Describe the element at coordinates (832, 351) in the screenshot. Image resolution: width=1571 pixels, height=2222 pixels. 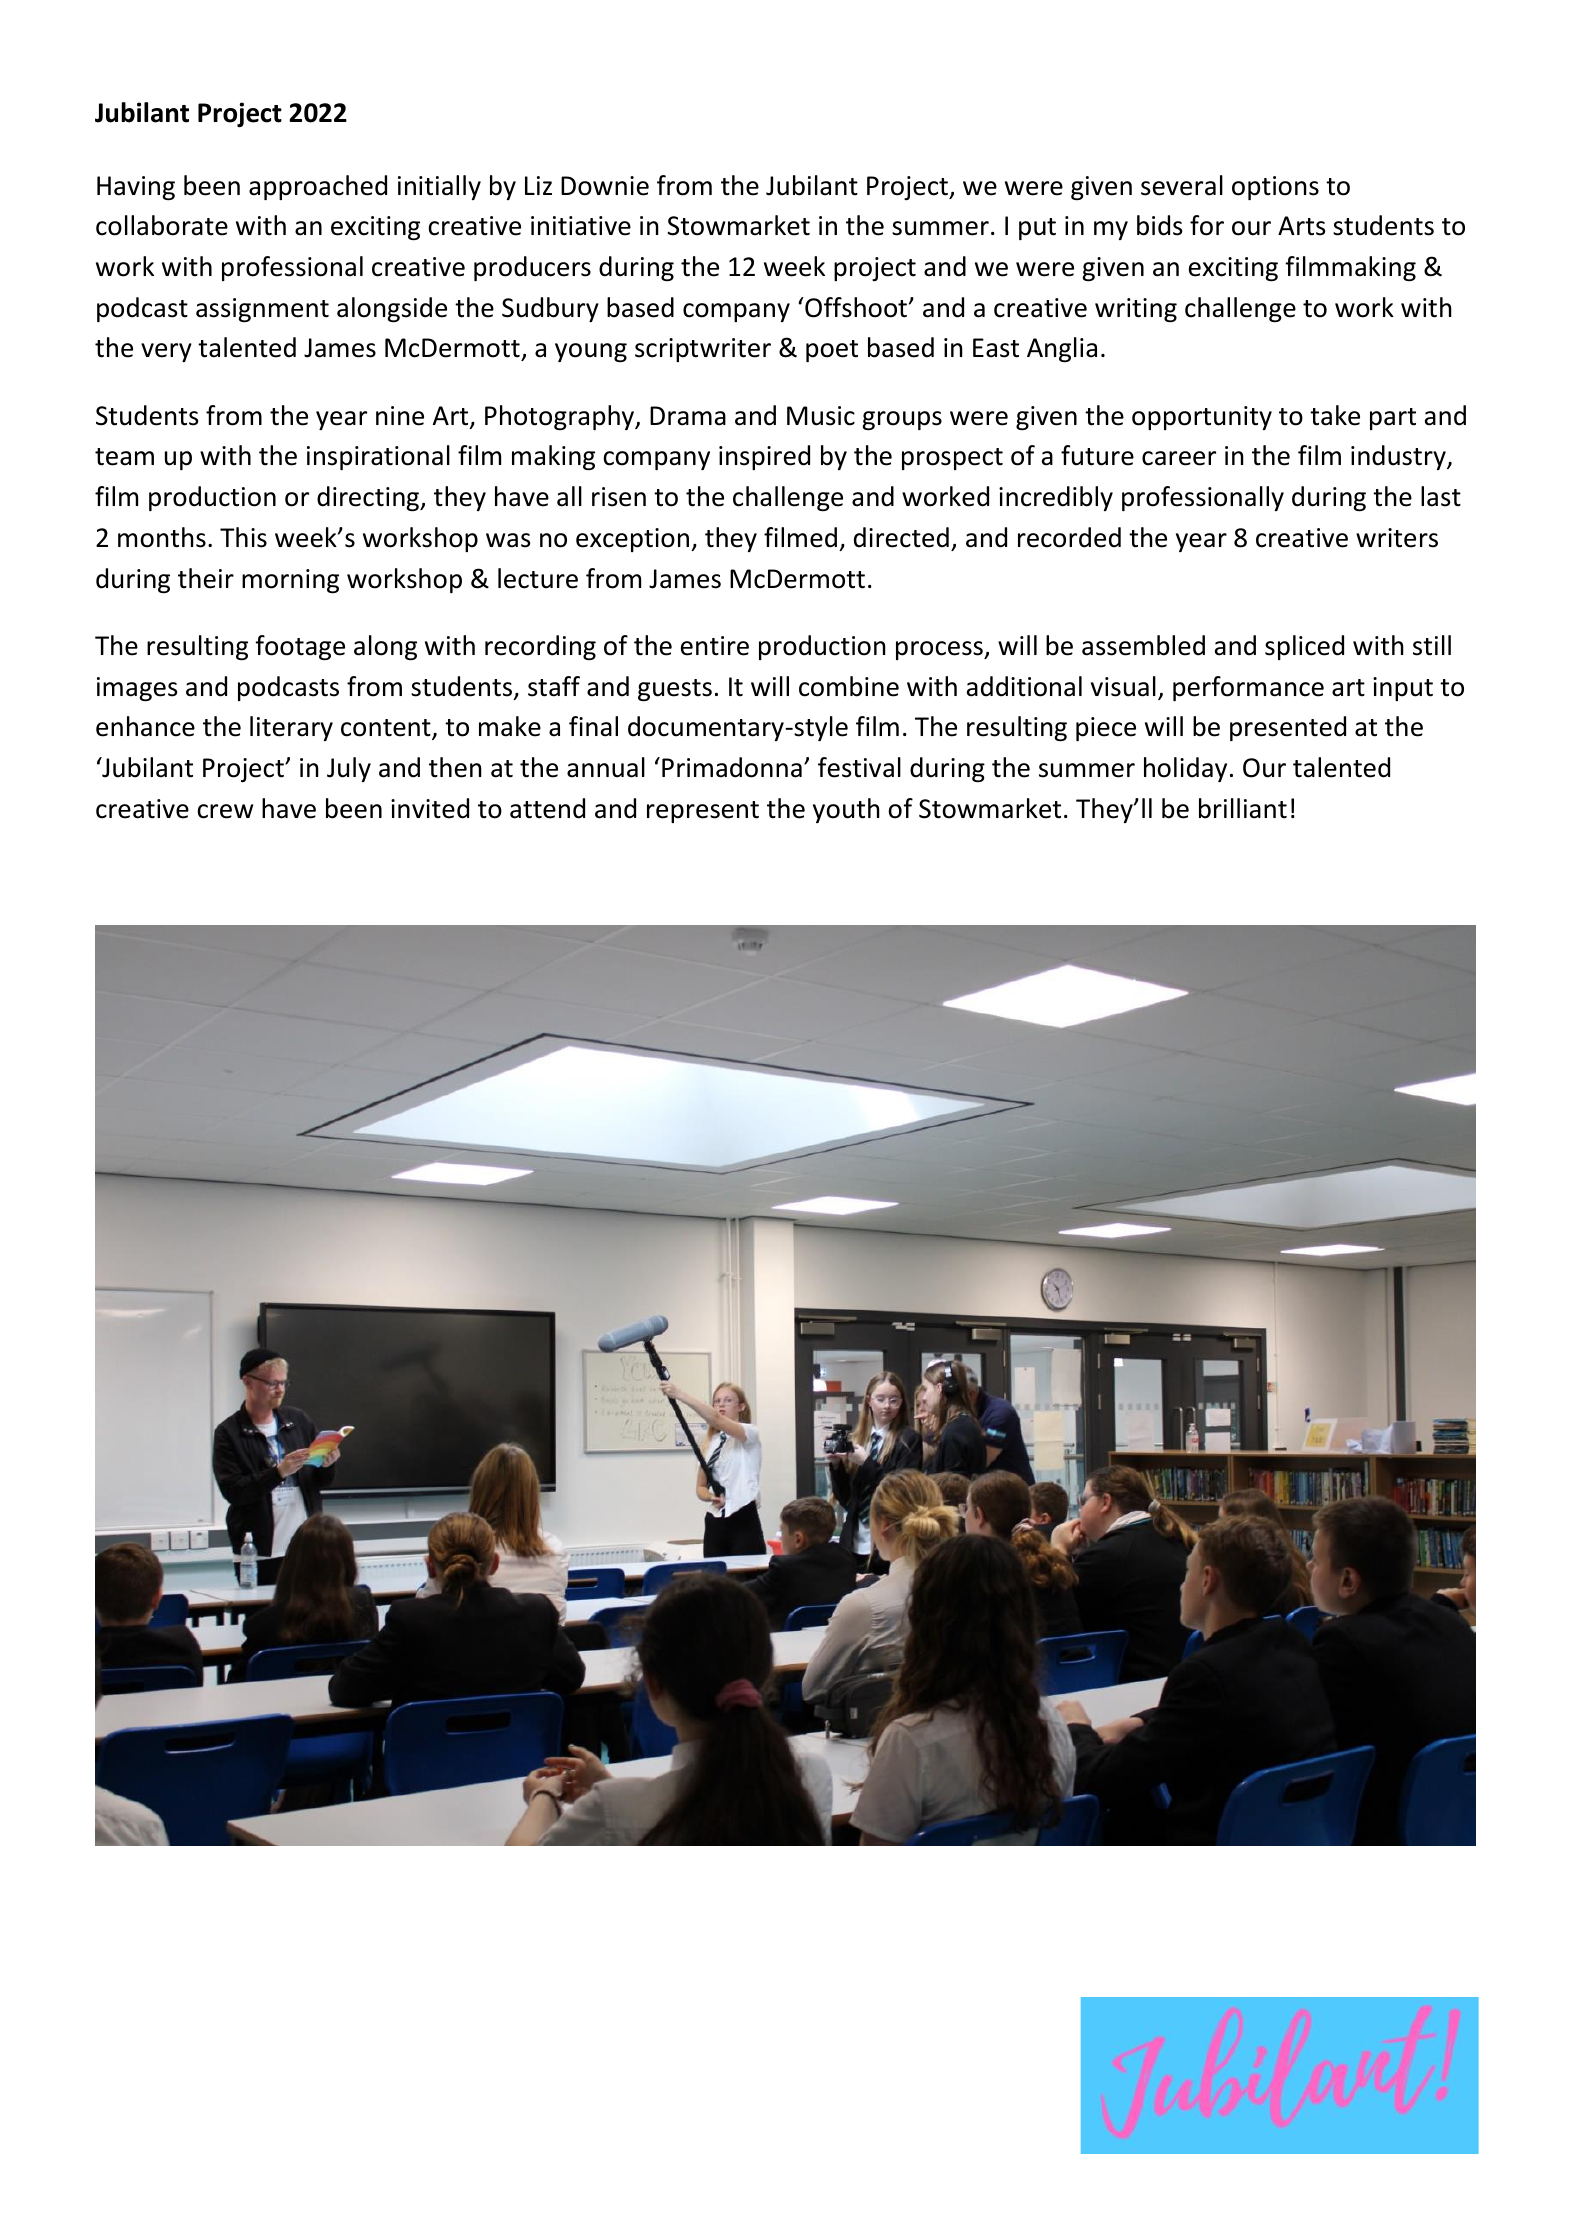
I see `poet` at that location.
